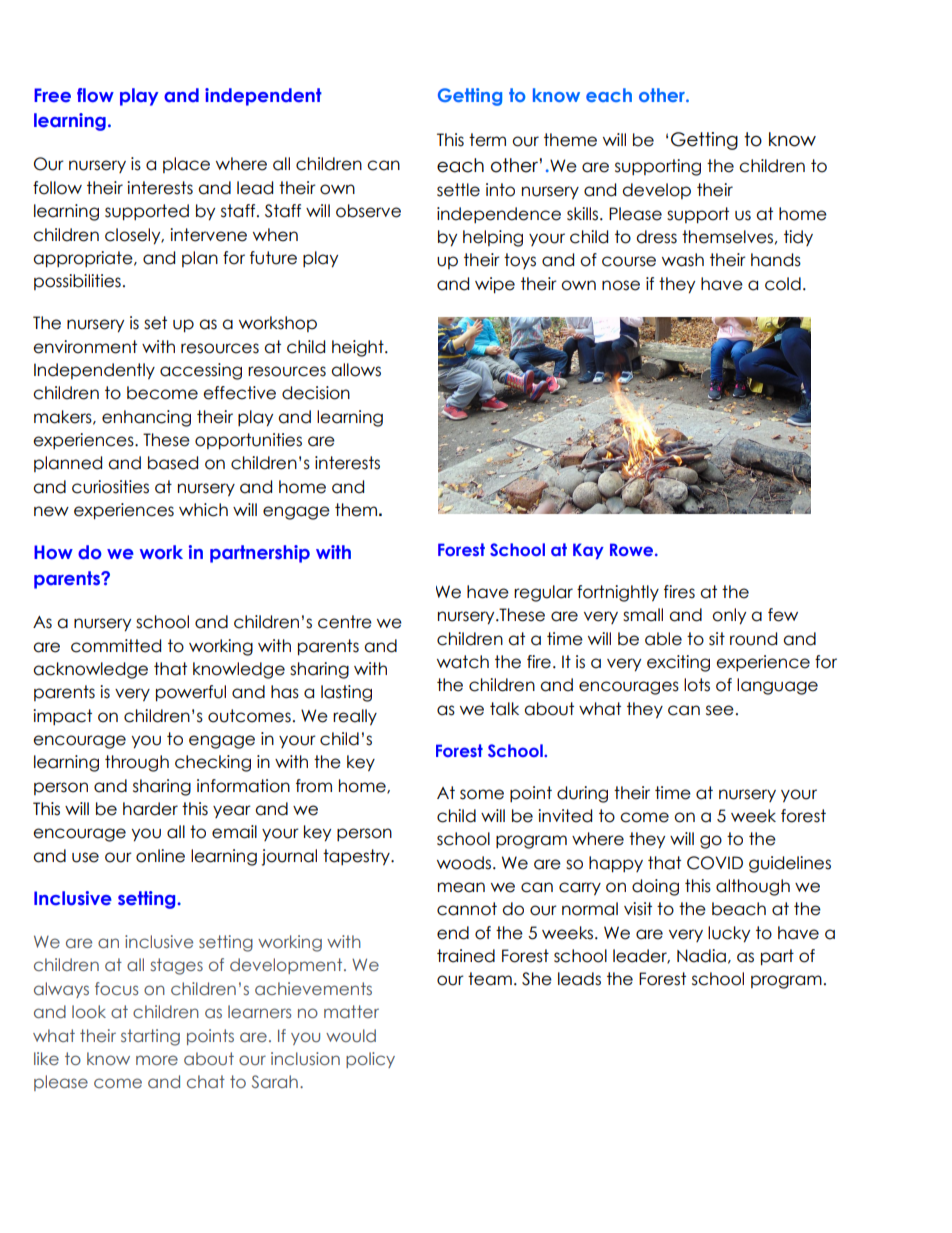 Image resolution: width=952 pixels, height=1233 pixels. I want to click on COVID, so click(715, 863).
